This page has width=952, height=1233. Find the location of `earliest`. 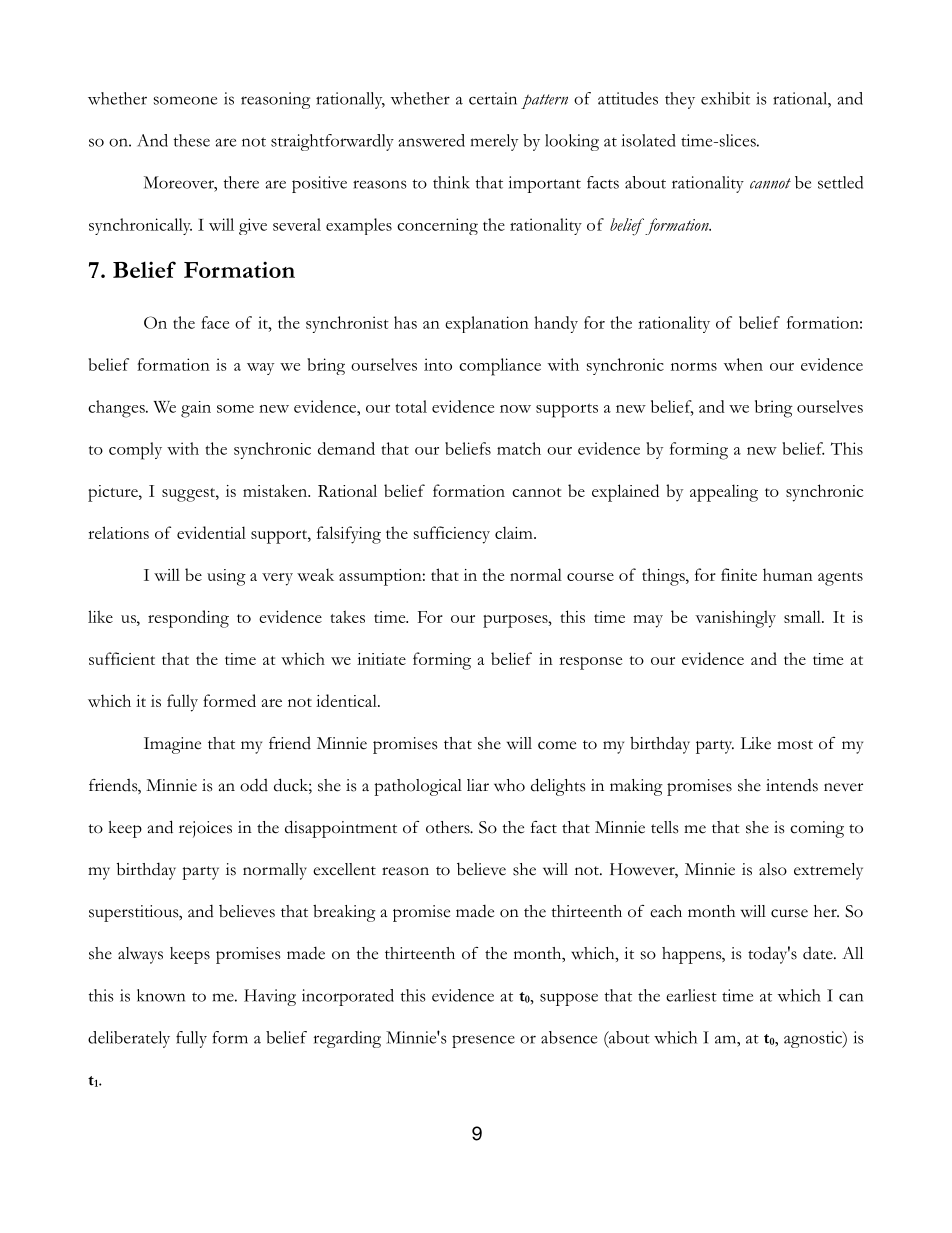

earliest is located at coordinates (691, 995).
